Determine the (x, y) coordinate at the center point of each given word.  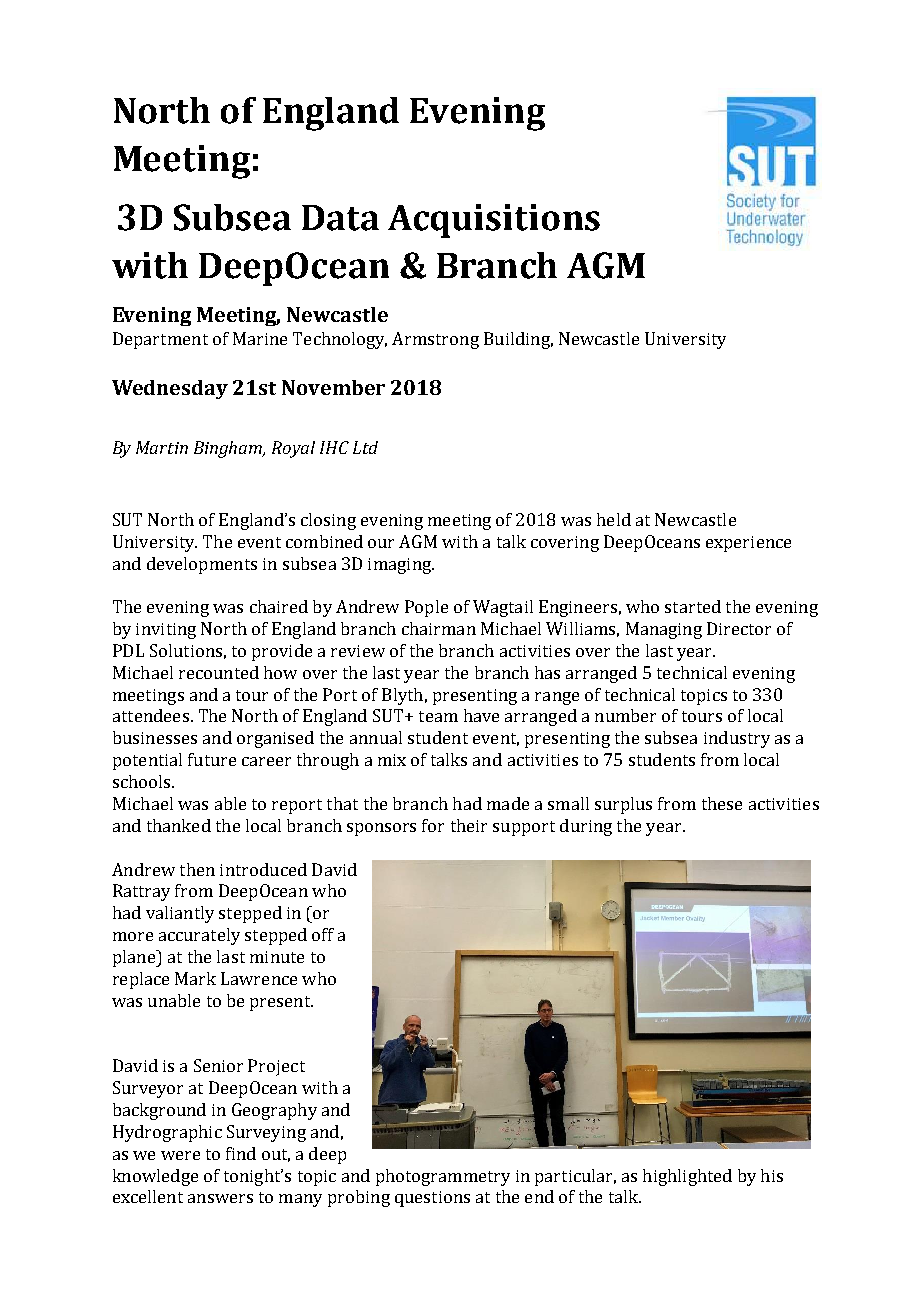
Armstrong (435, 340)
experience (748, 544)
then (197, 869)
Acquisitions (494, 221)
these (722, 803)
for (433, 825)
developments (202, 565)
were (180, 1155)
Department (160, 340)
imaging (400, 566)
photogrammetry (443, 1177)
